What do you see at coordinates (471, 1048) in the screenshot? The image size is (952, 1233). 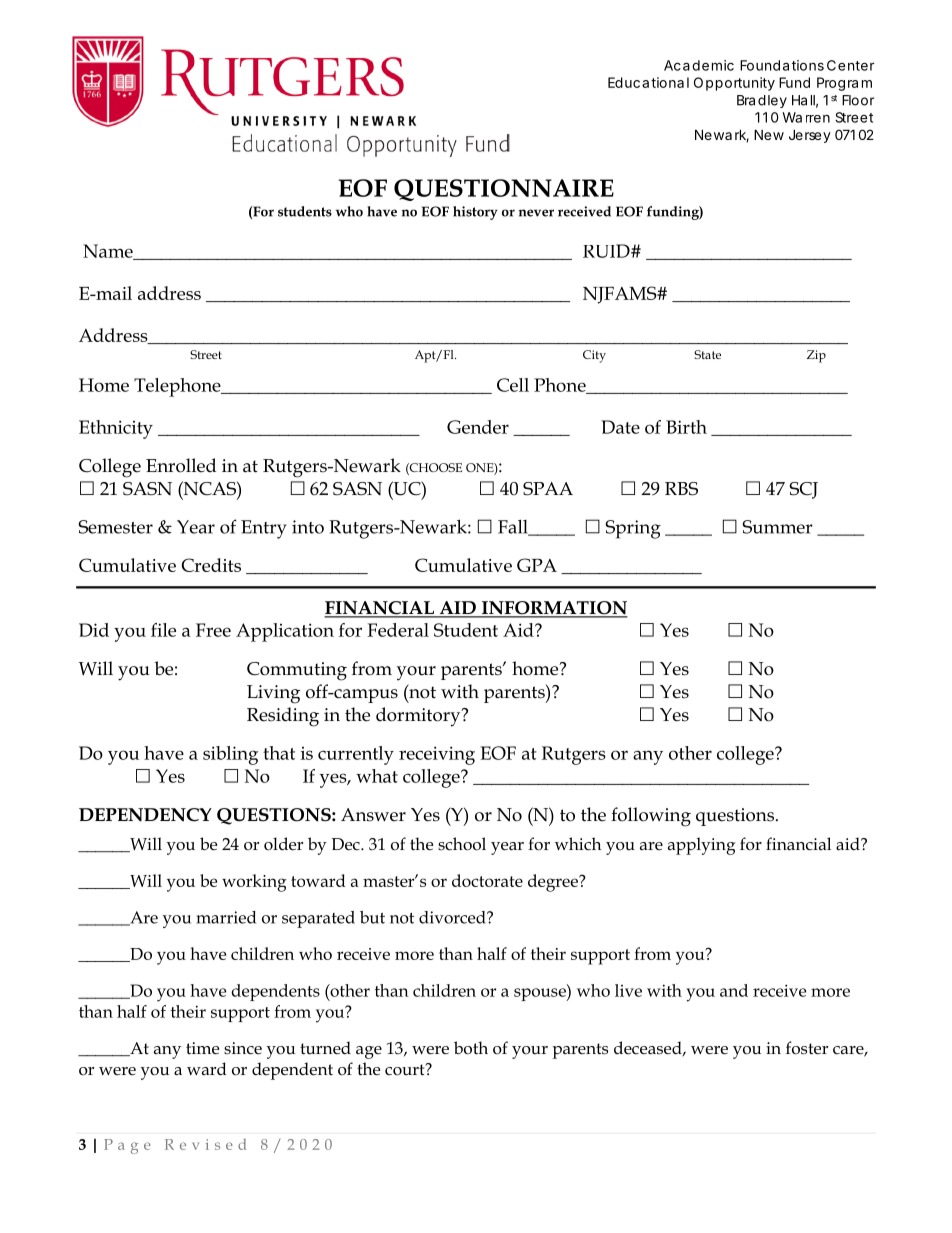 I see `both` at bounding box center [471, 1048].
